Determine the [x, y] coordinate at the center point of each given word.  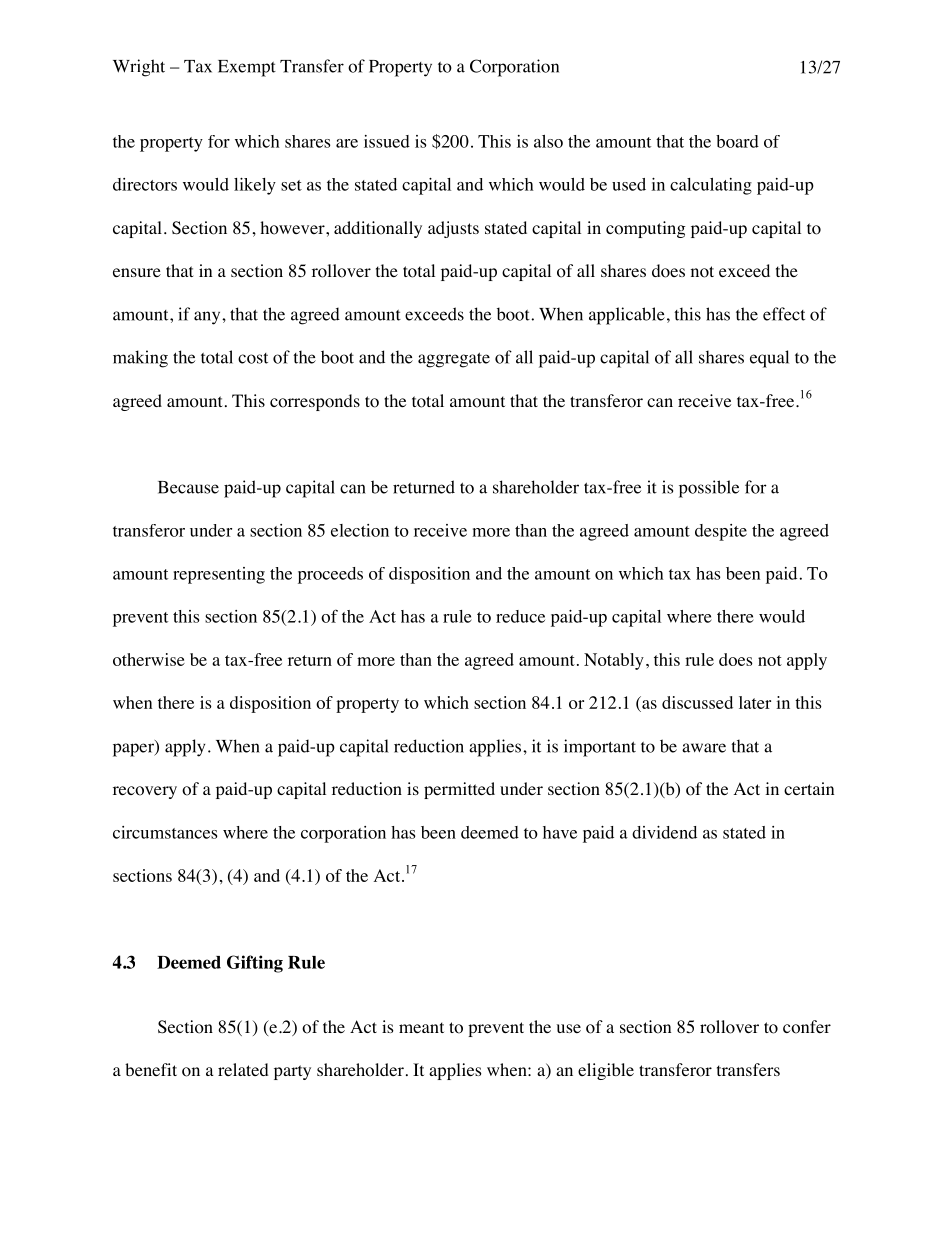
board [737, 141]
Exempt [247, 68]
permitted [459, 790]
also [548, 141]
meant [421, 1027]
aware [704, 748]
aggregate [454, 360]
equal [769, 359]
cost [253, 358]
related [243, 1069]
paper [134, 749]
